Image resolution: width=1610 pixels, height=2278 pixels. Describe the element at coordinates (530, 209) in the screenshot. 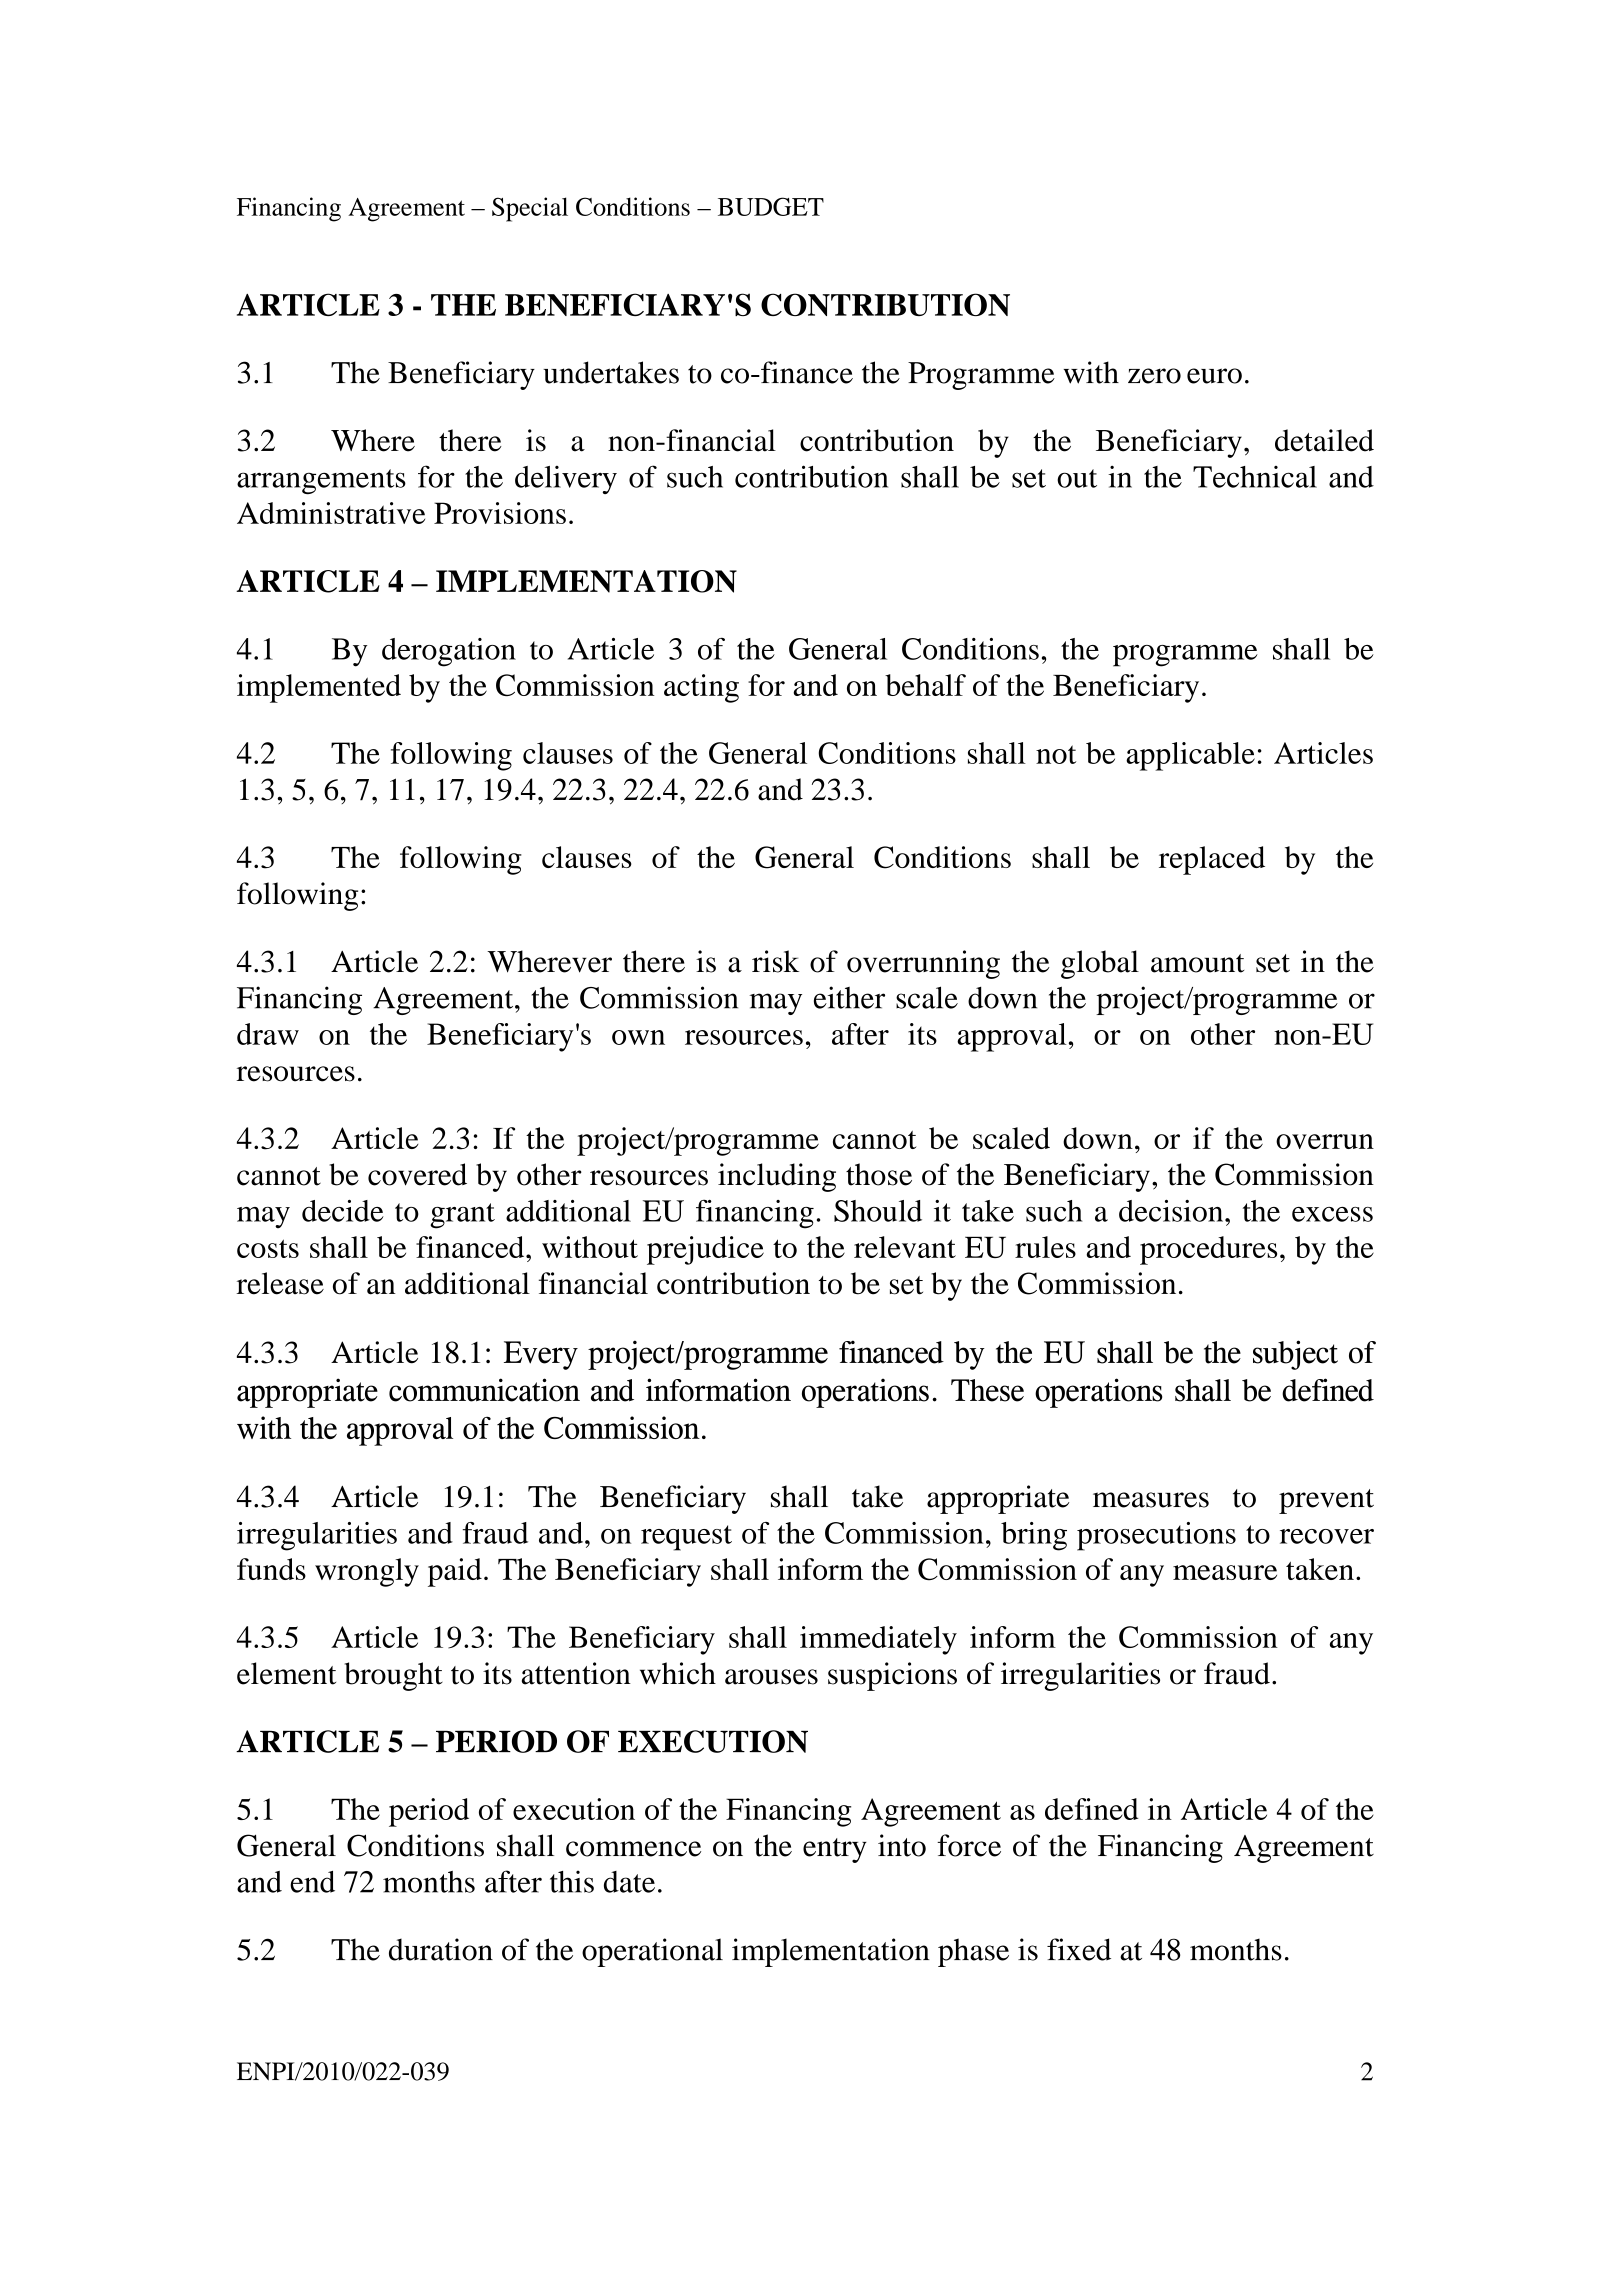

I see `Special` at that location.
